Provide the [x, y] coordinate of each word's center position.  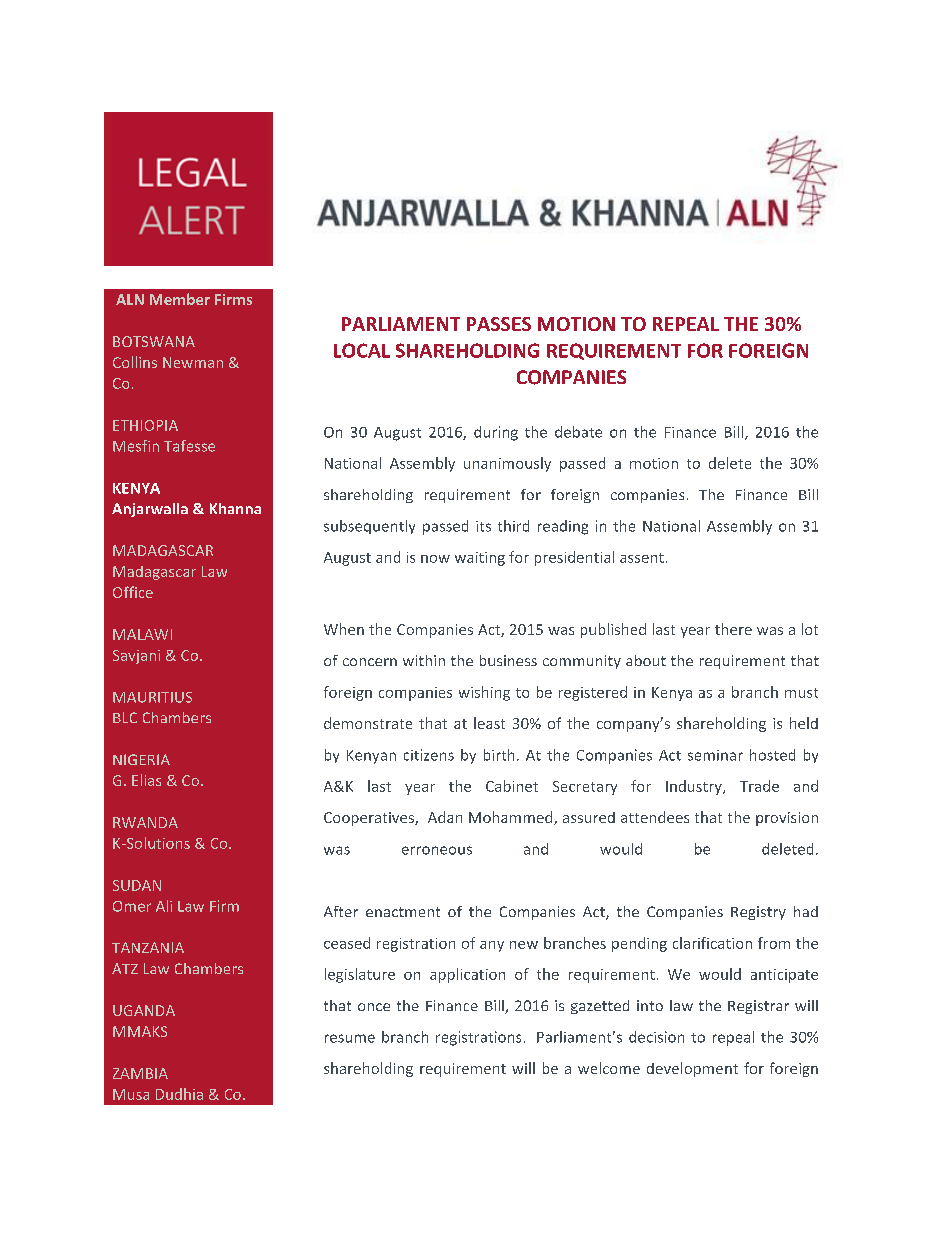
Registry [758, 913]
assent [642, 558]
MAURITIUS [152, 697]
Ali [164, 906]
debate [578, 432]
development [692, 1069]
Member [180, 299]
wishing [484, 693]
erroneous [437, 850]
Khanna [235, 508]
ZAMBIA [140, 1073]
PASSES [499, 324]
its [483, 526]
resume [350, 1038]
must [801, 693]
